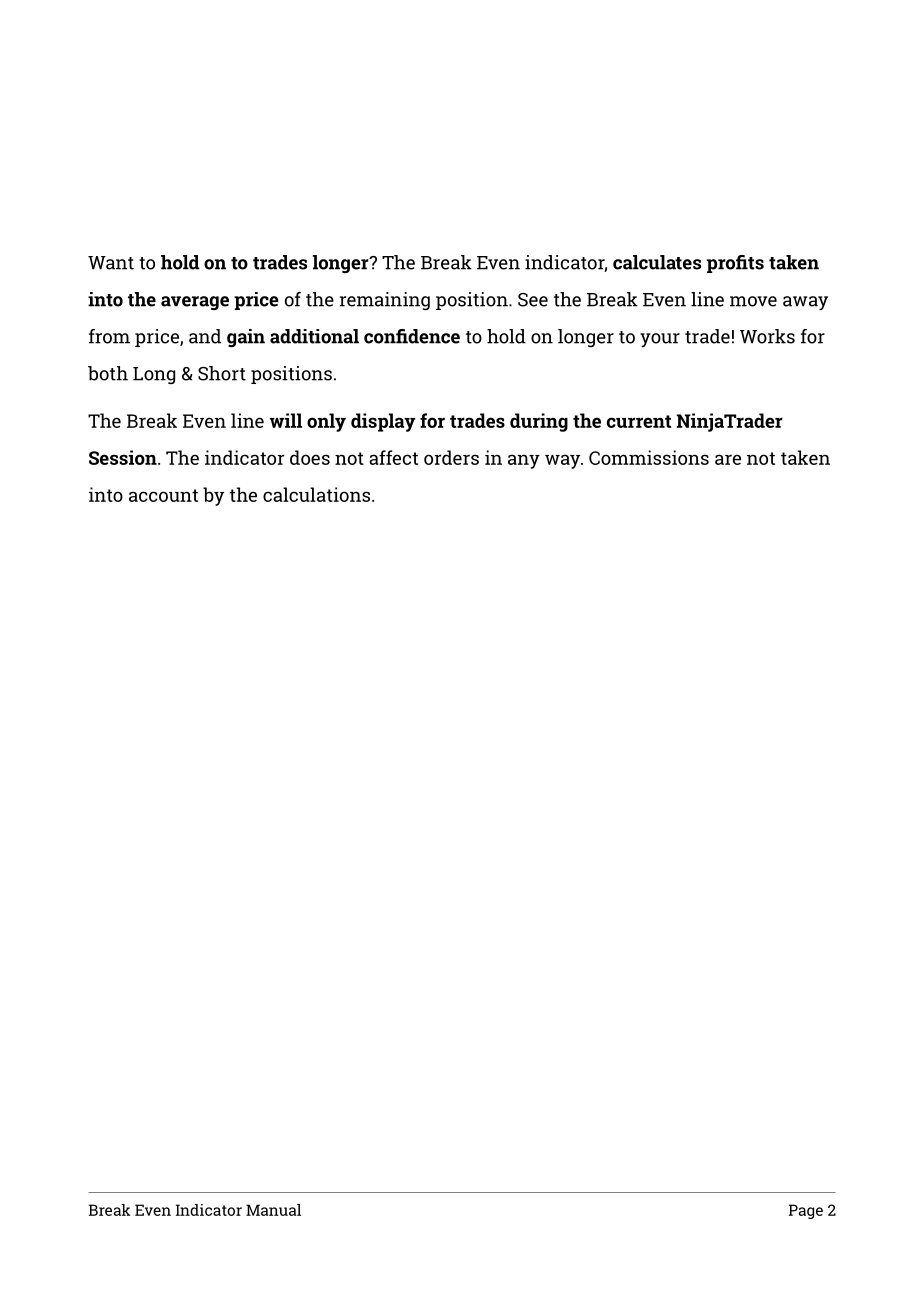 This page has height=1308, width=924. What do you see at coordinates (385, 301) in the page?
I see `remaining` at bounding box center [385, 301].
